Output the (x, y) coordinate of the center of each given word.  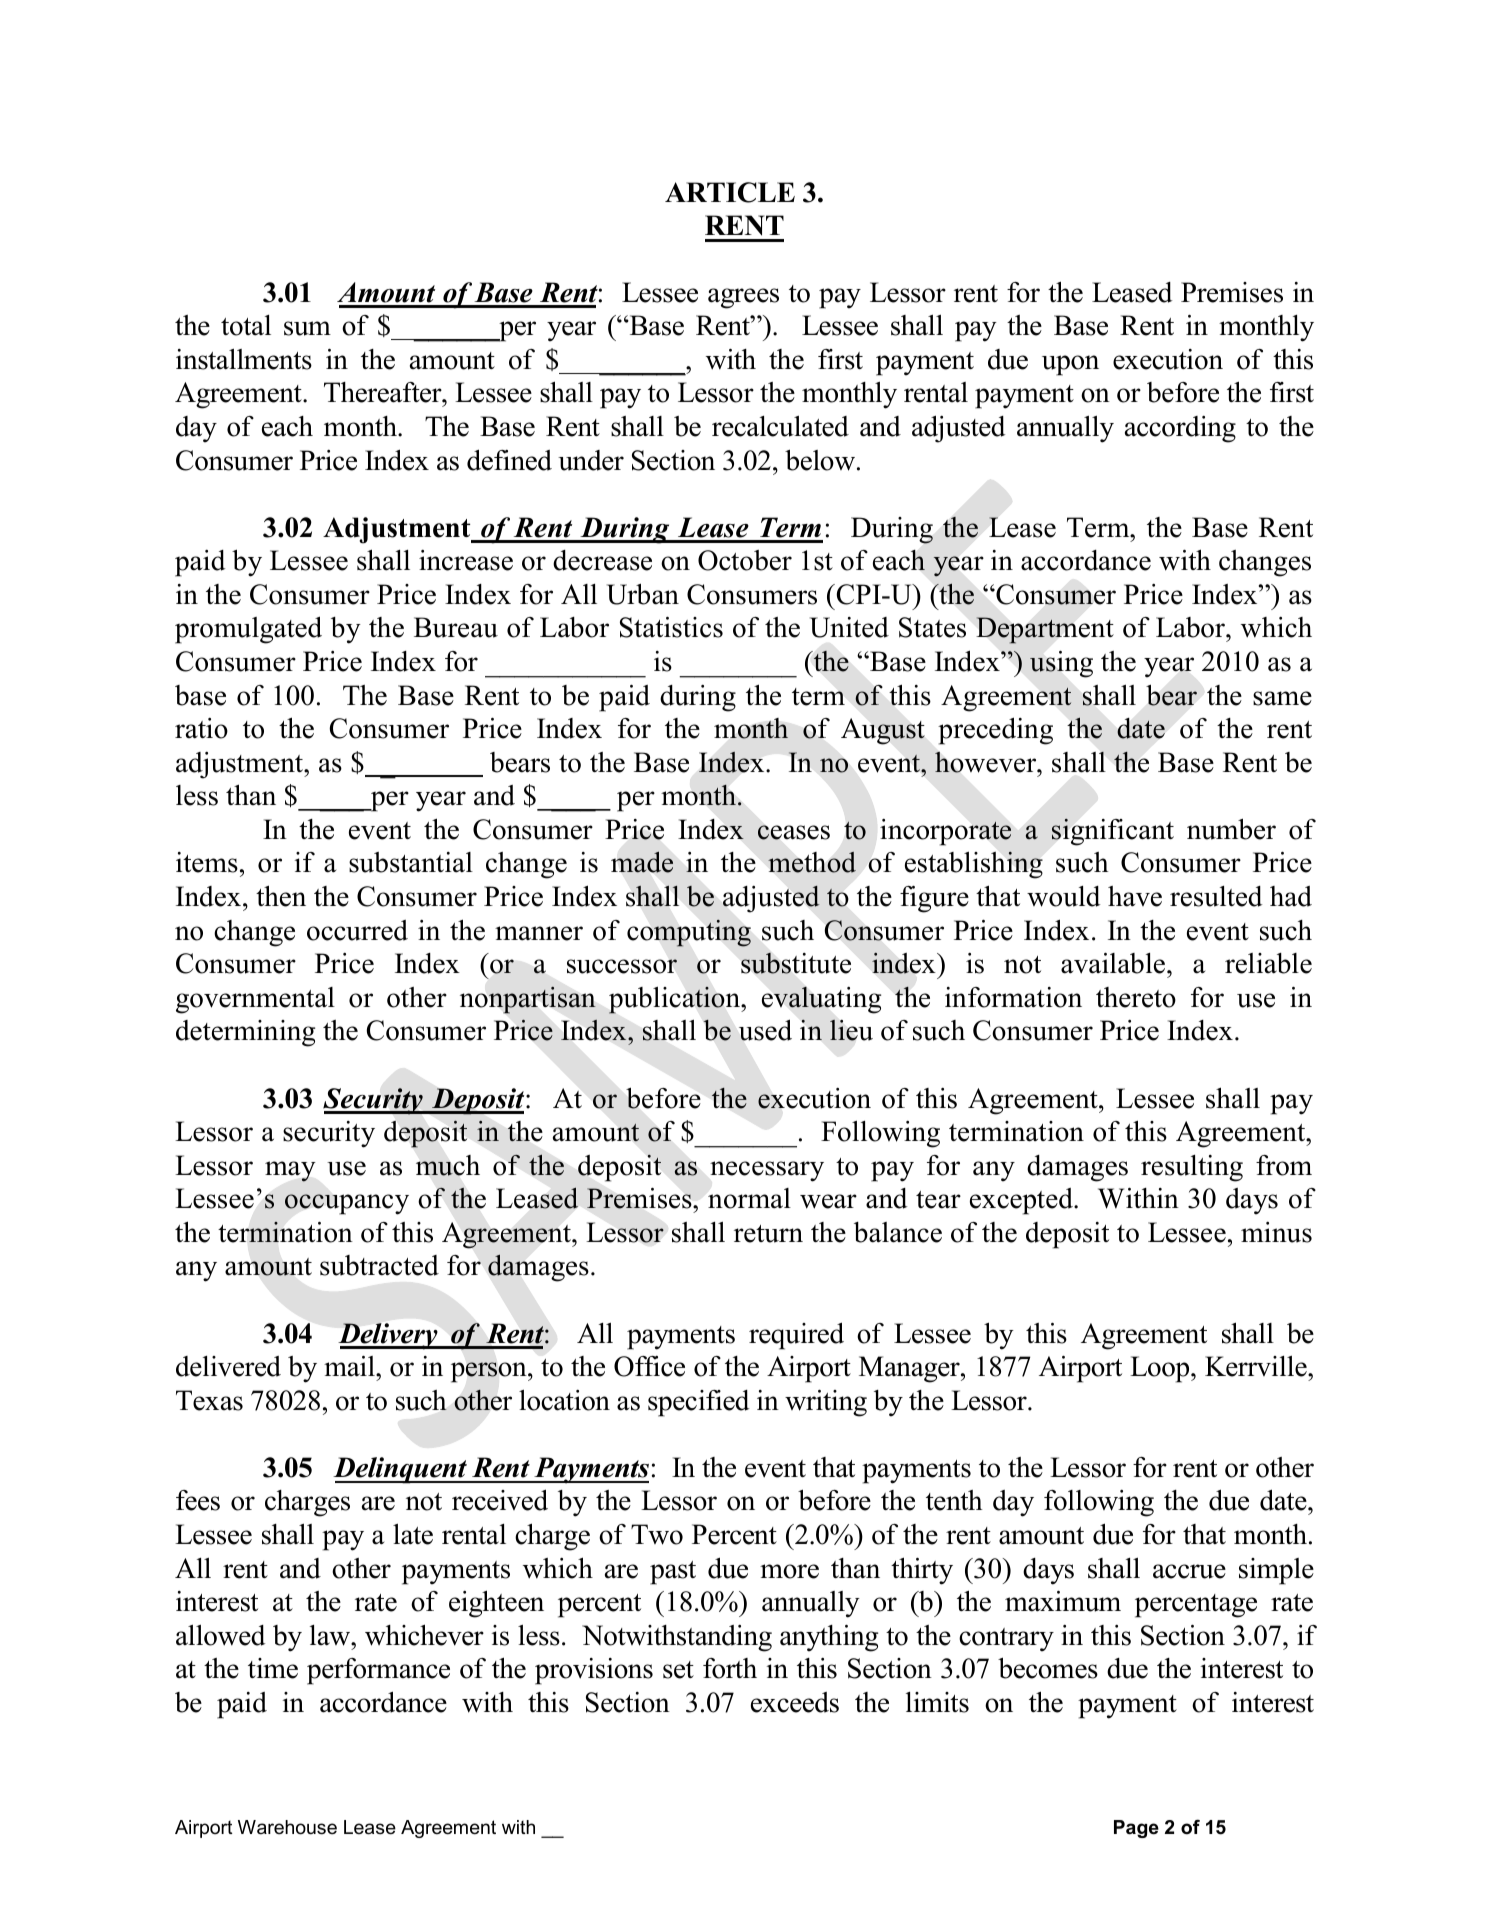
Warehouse (287, 1827)
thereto (1136, 997)
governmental (255, 1000)
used (765, 1030)
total (246, 325)
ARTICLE (730, 192)
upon (1070, 365)
